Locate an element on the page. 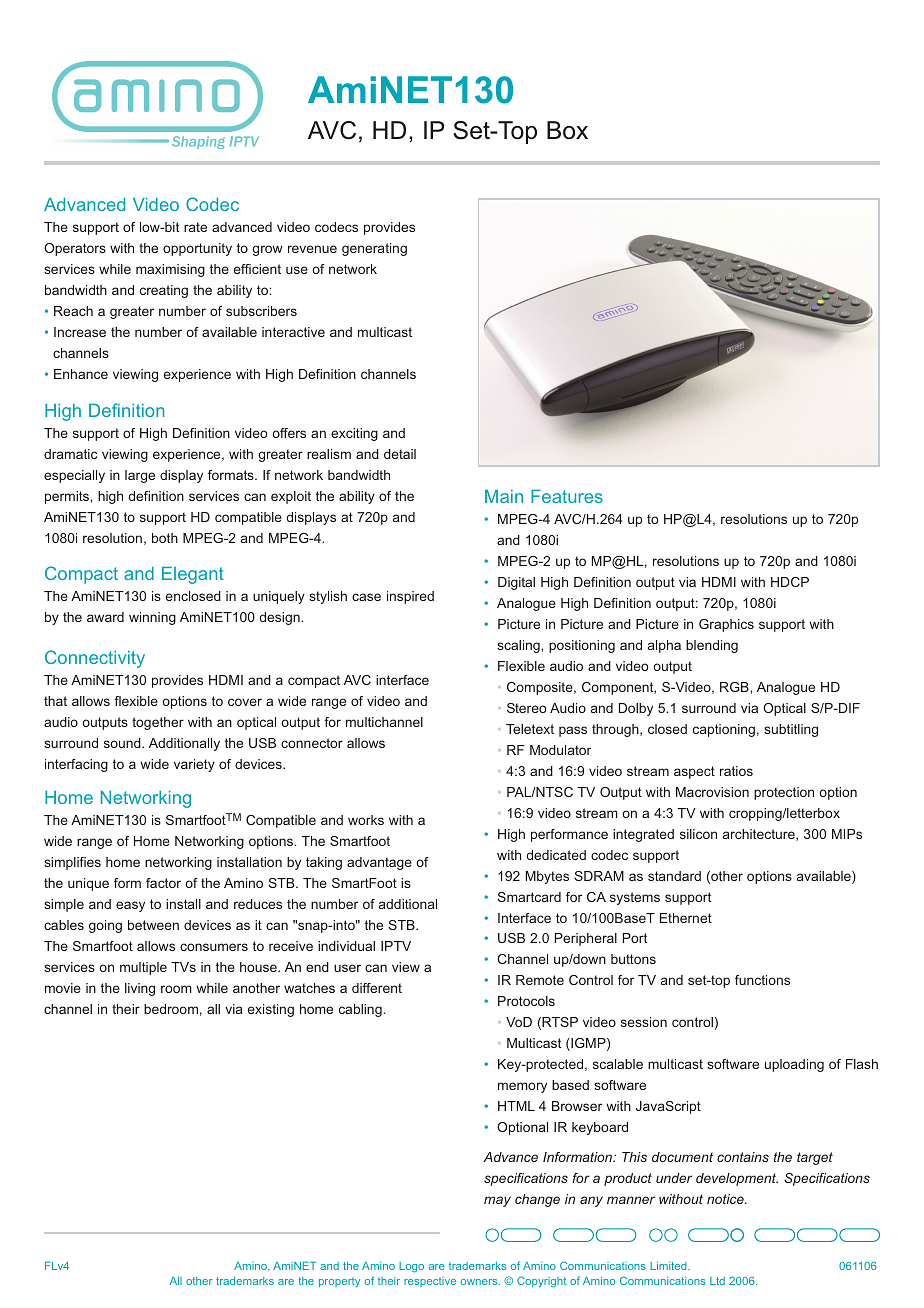  between is located at coordinates (153, 925).
